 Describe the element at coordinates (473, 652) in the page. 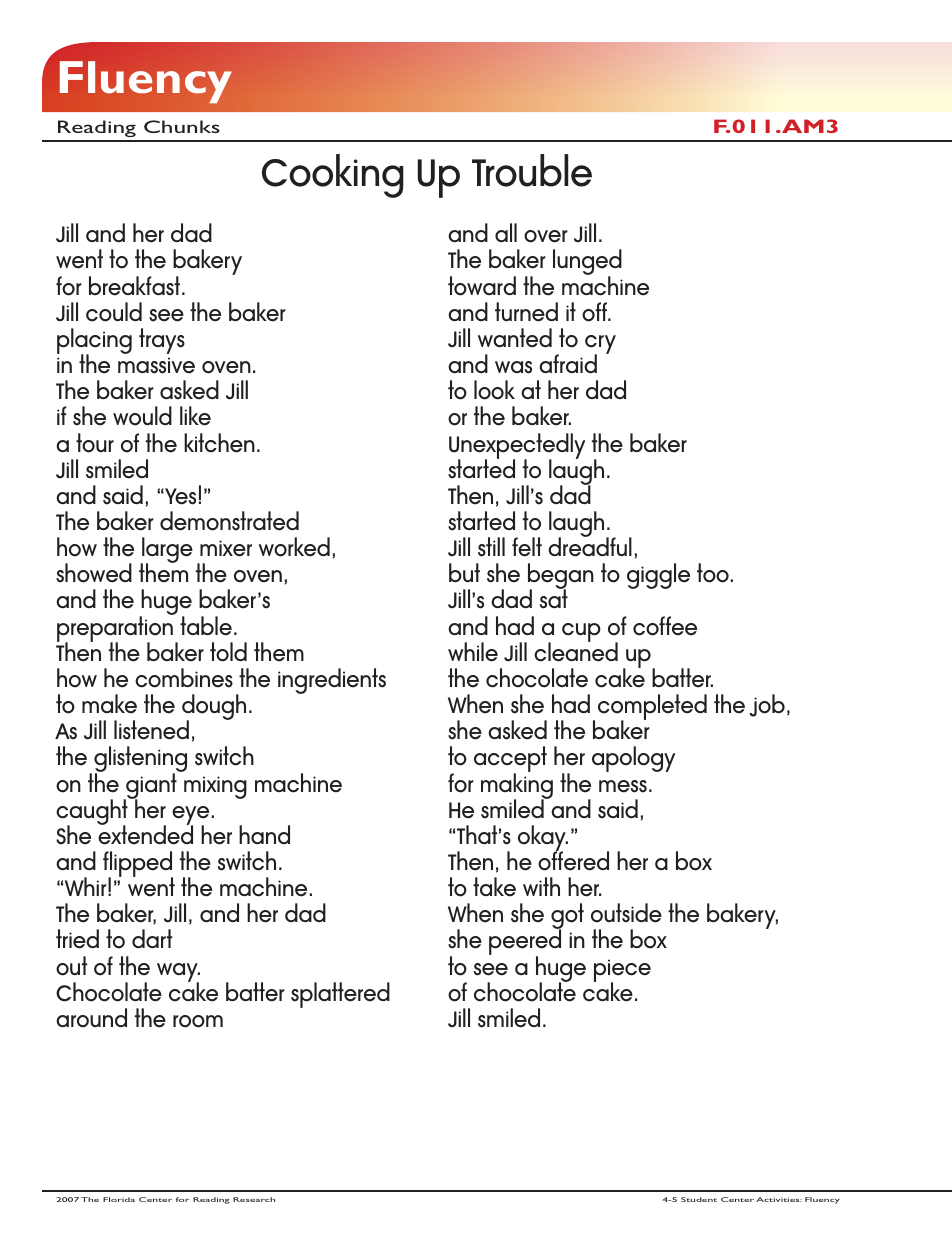

I see `while` at that location.
